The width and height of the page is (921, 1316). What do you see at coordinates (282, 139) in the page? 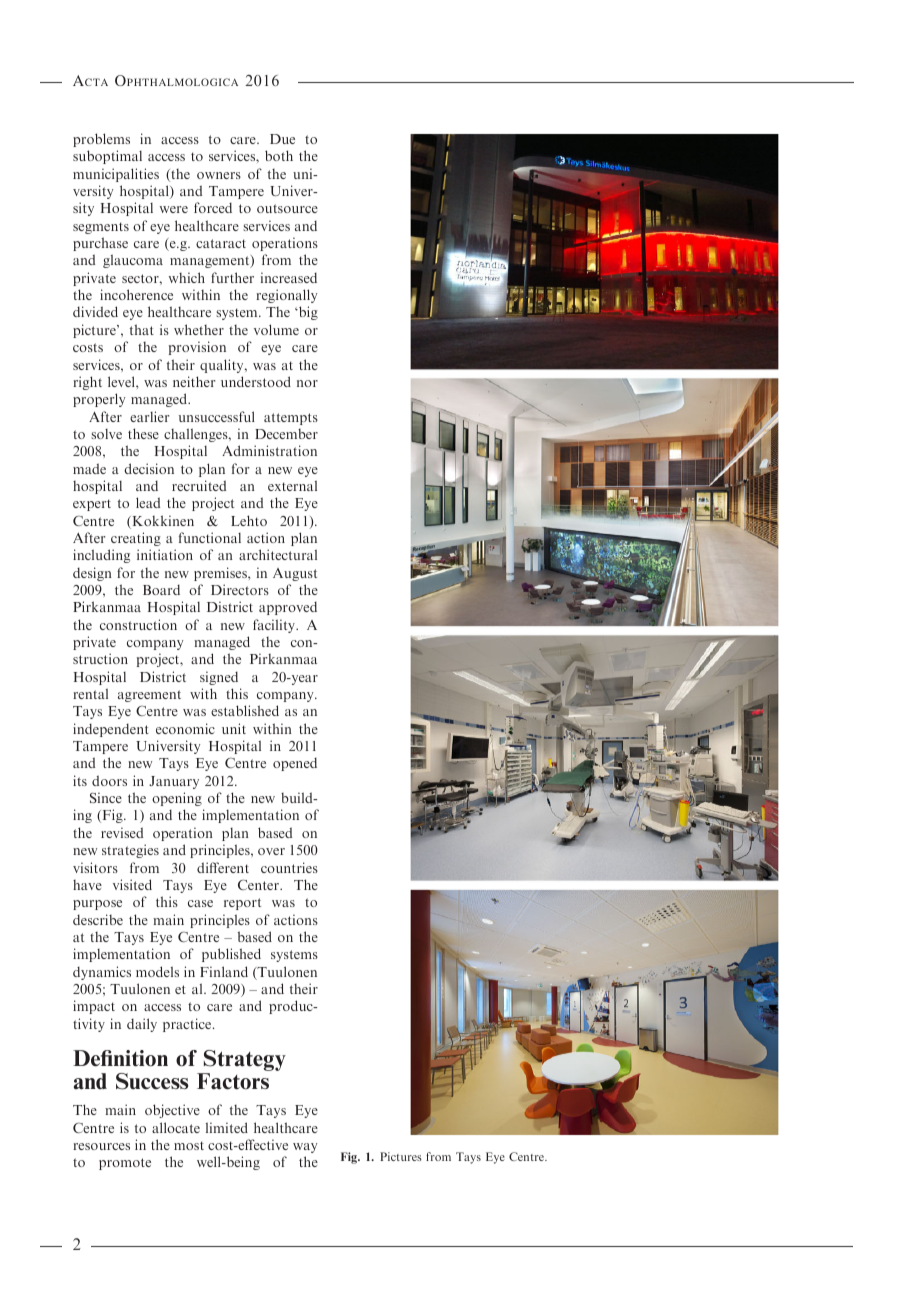
I see `Due` at bounding box center [282, 139].
